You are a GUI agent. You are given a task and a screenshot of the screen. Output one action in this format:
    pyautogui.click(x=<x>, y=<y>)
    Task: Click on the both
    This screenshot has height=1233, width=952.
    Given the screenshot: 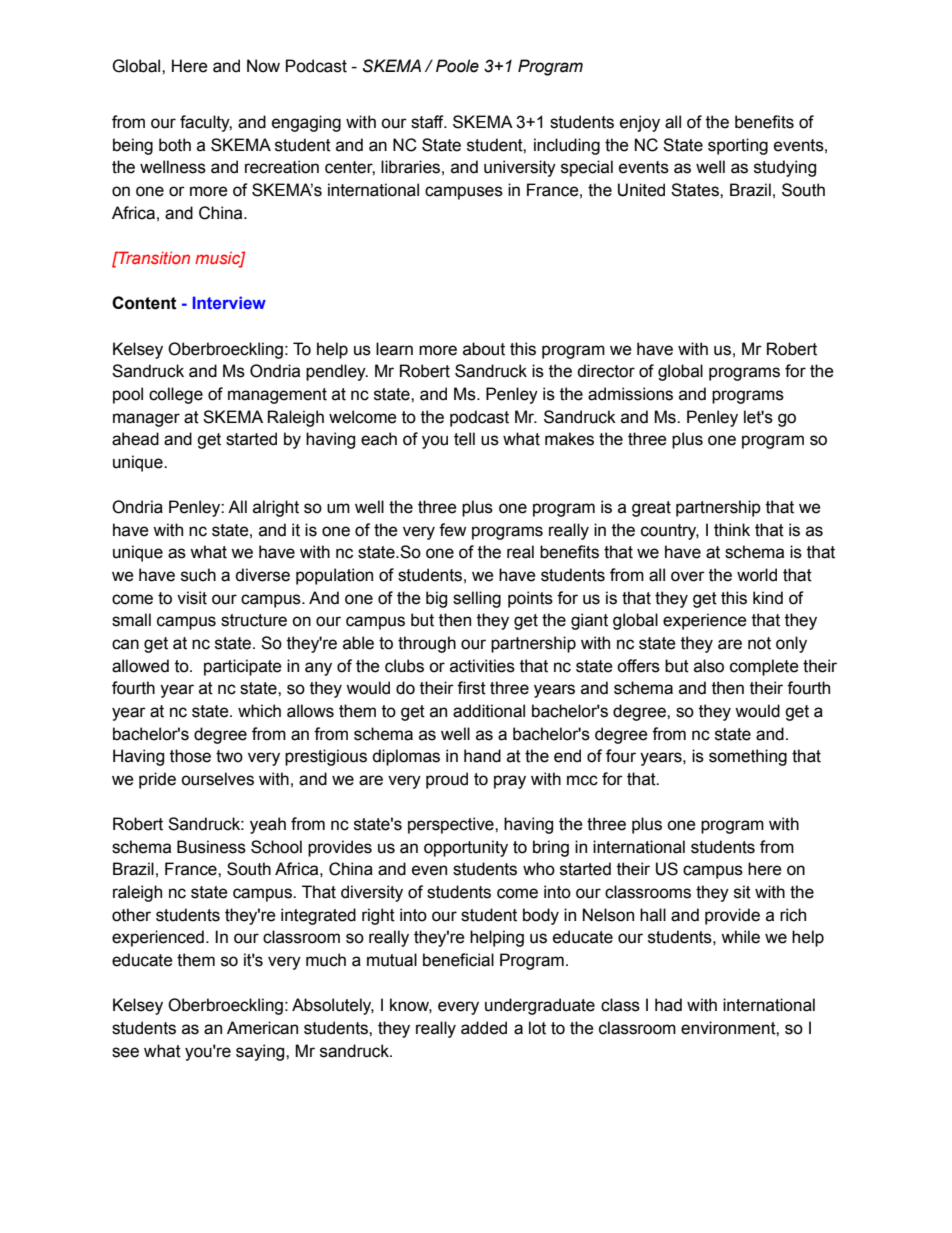 What is the action you would take?
    pyautogui.click(x=175, y=145)
